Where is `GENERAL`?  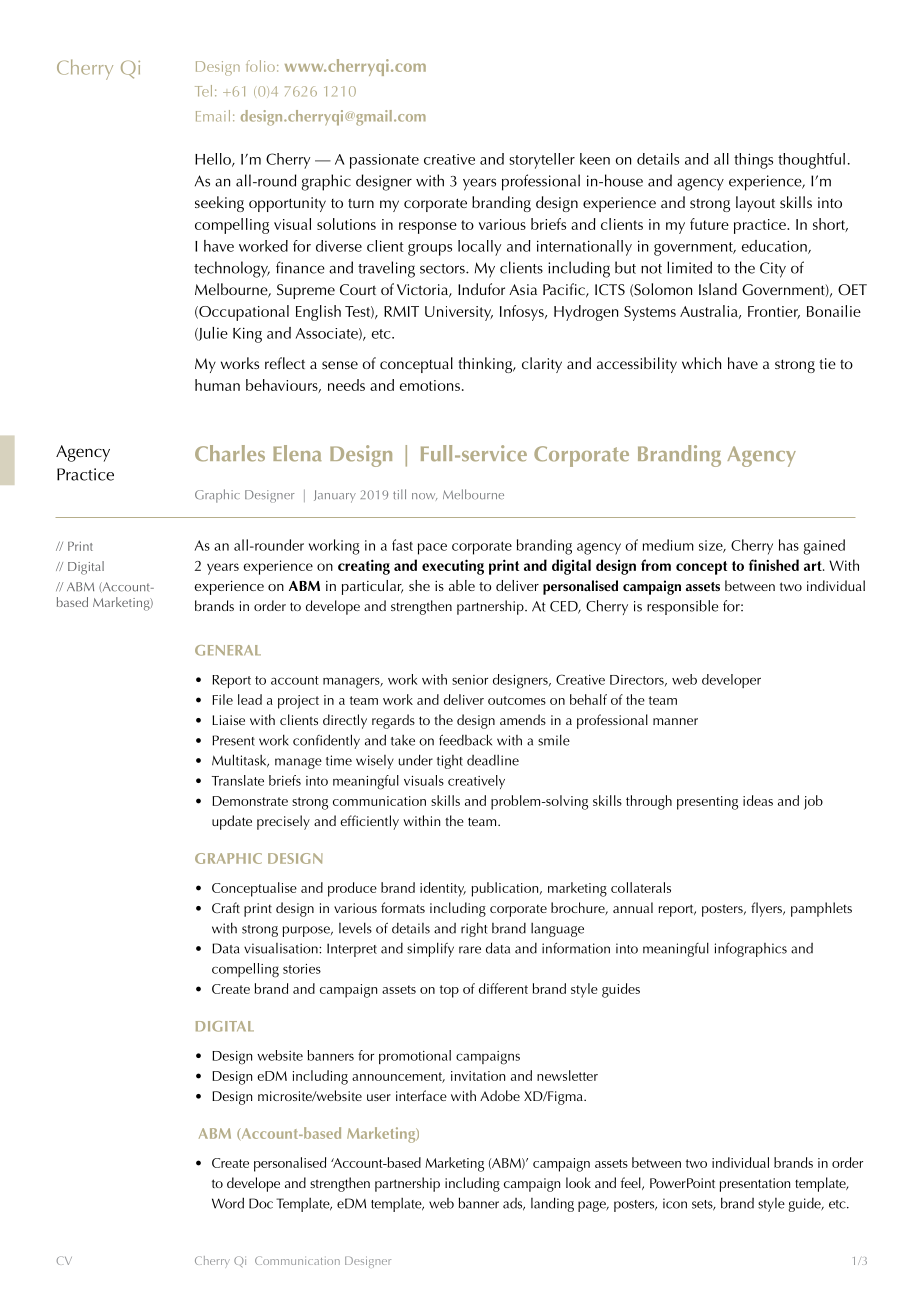 GENERAL is located at coordinates (228, 650).
